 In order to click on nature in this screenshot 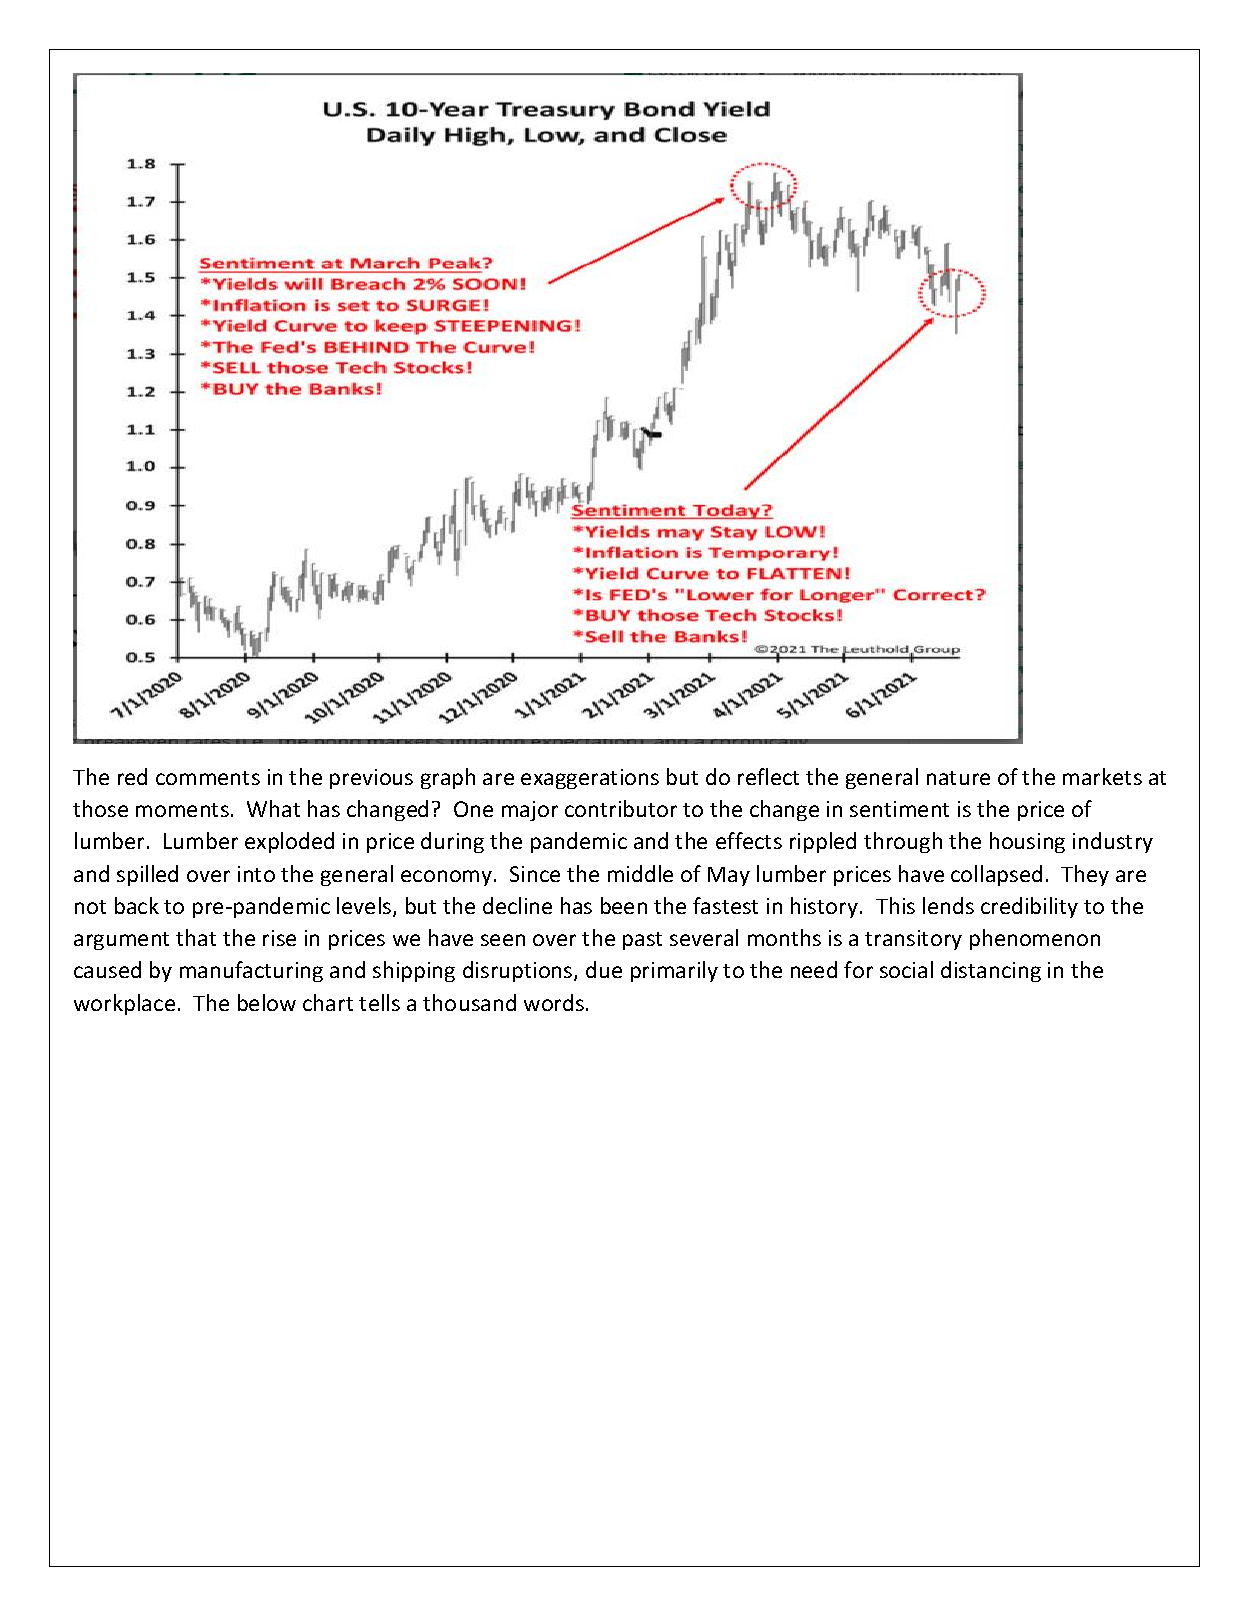, I will do `click(958, 778)`.
